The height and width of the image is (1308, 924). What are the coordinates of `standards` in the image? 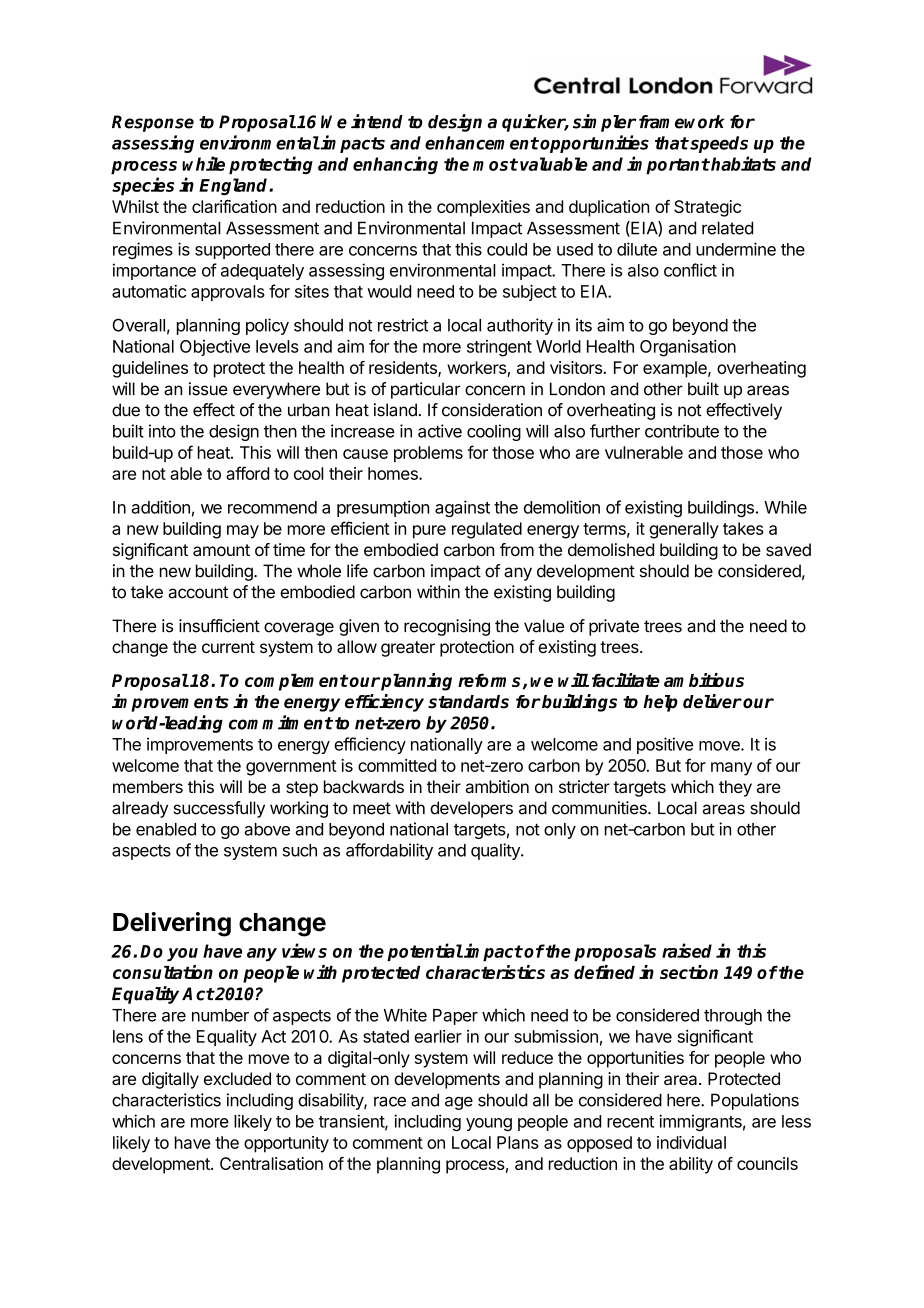 It's located at (468, 702).
